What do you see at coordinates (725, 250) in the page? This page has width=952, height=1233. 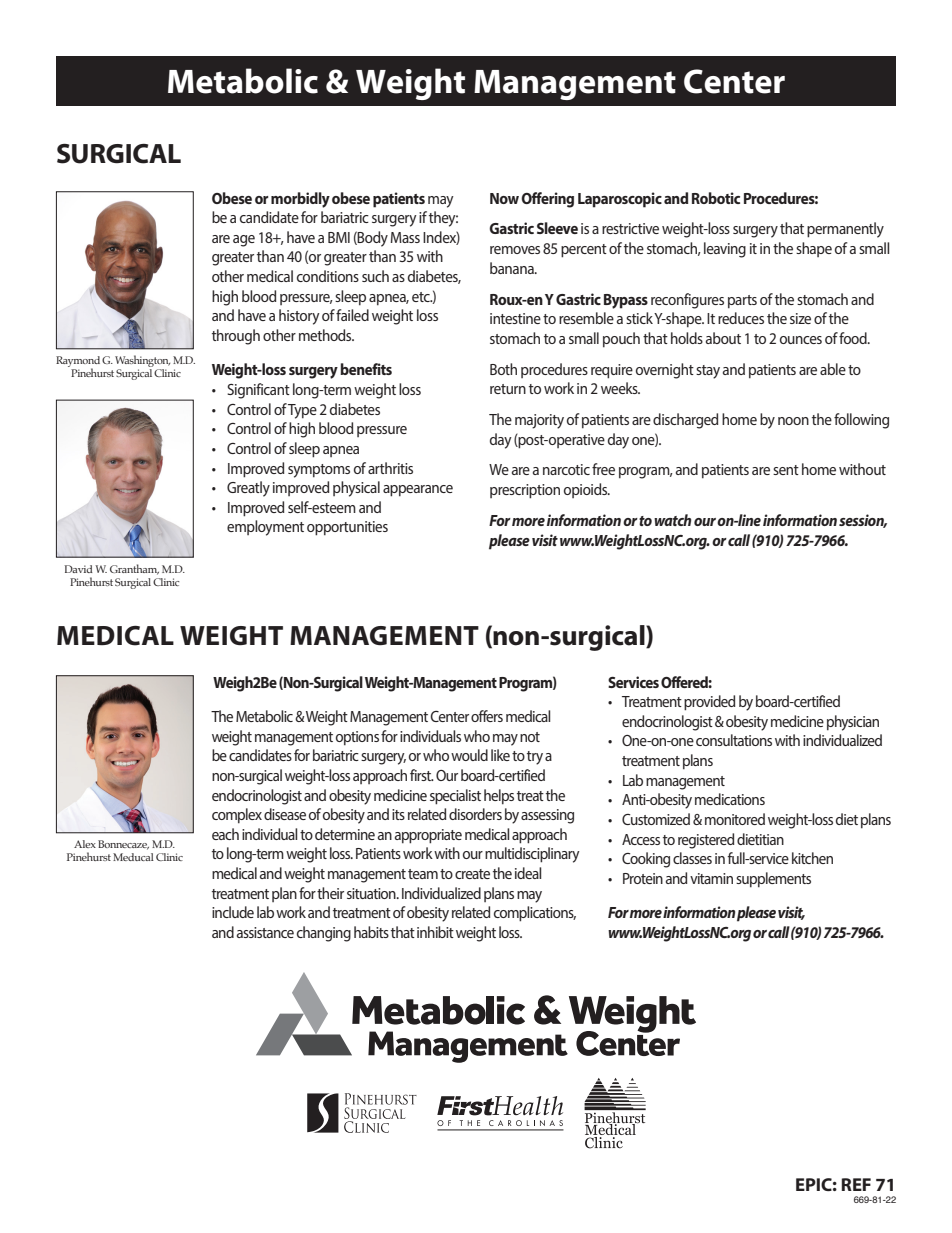 I see `leaving` at bounding box center [725, 250].
